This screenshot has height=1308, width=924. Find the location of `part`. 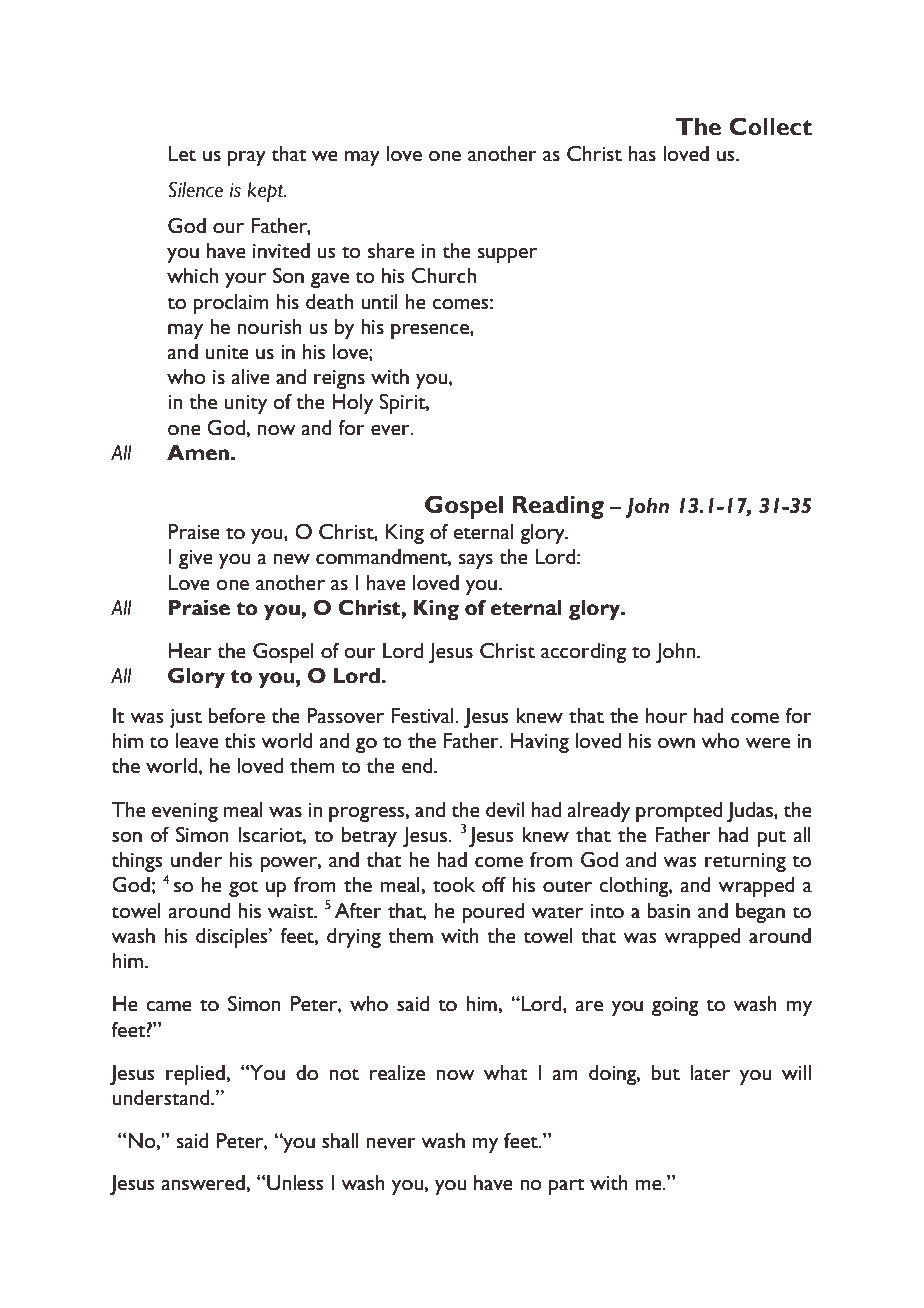

part is located at coordinates (567, 1186).
